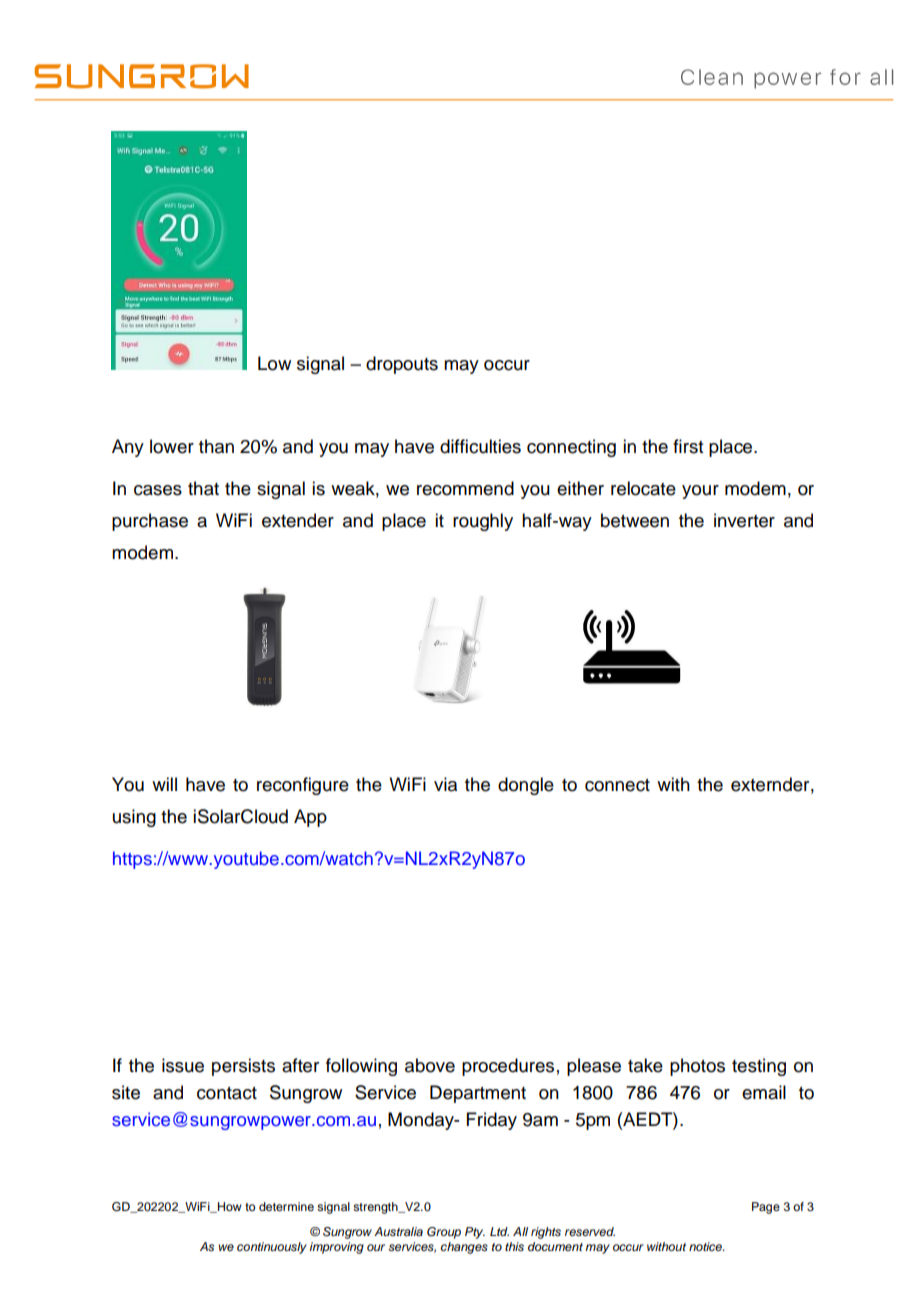  What do you see at coordinates (688, 446) in the screenshot?
I see `first` at bounding box center [688, 446].
